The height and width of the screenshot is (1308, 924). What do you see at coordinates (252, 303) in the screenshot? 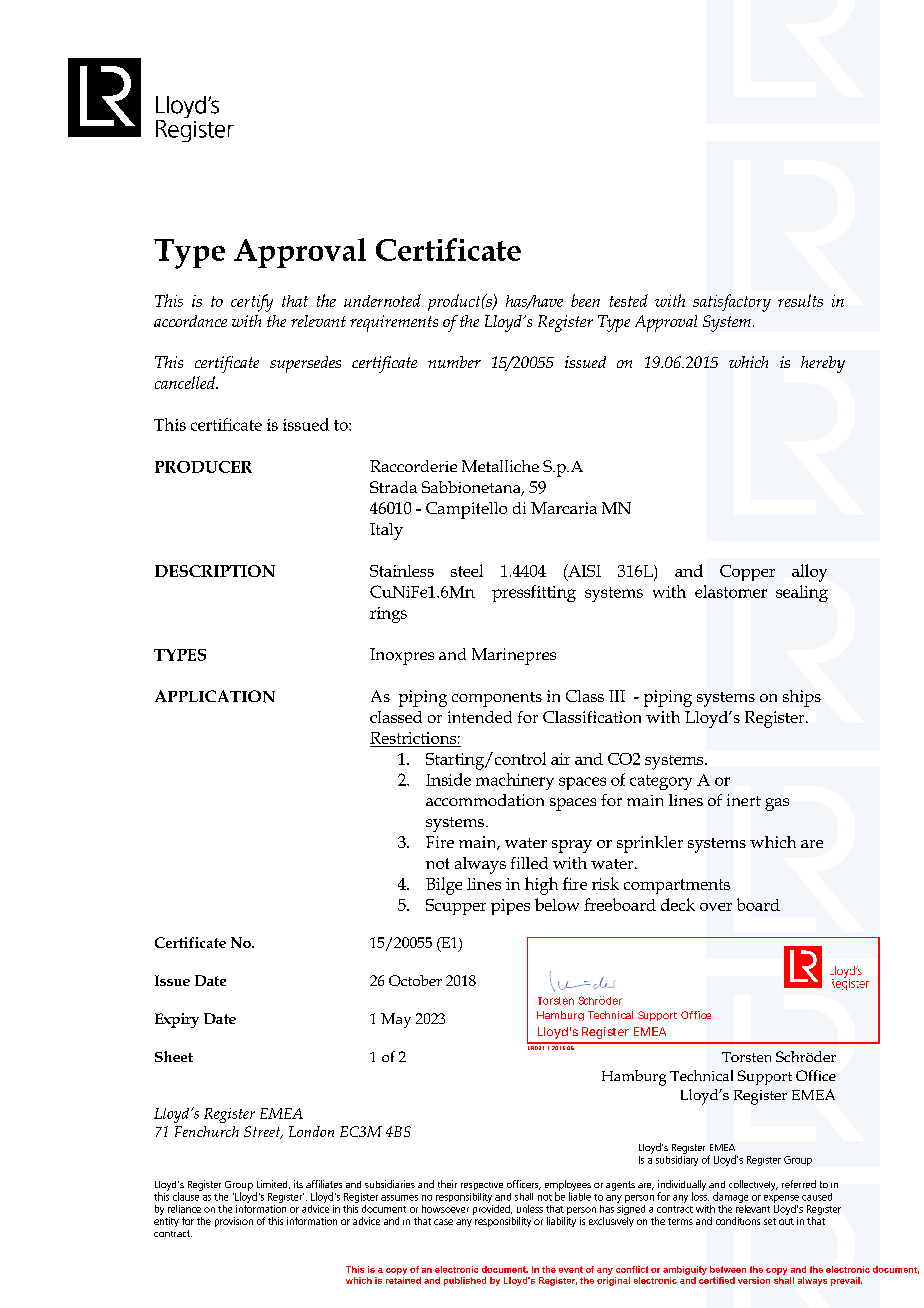
I see `certify` at bounding box center [252, 303].
